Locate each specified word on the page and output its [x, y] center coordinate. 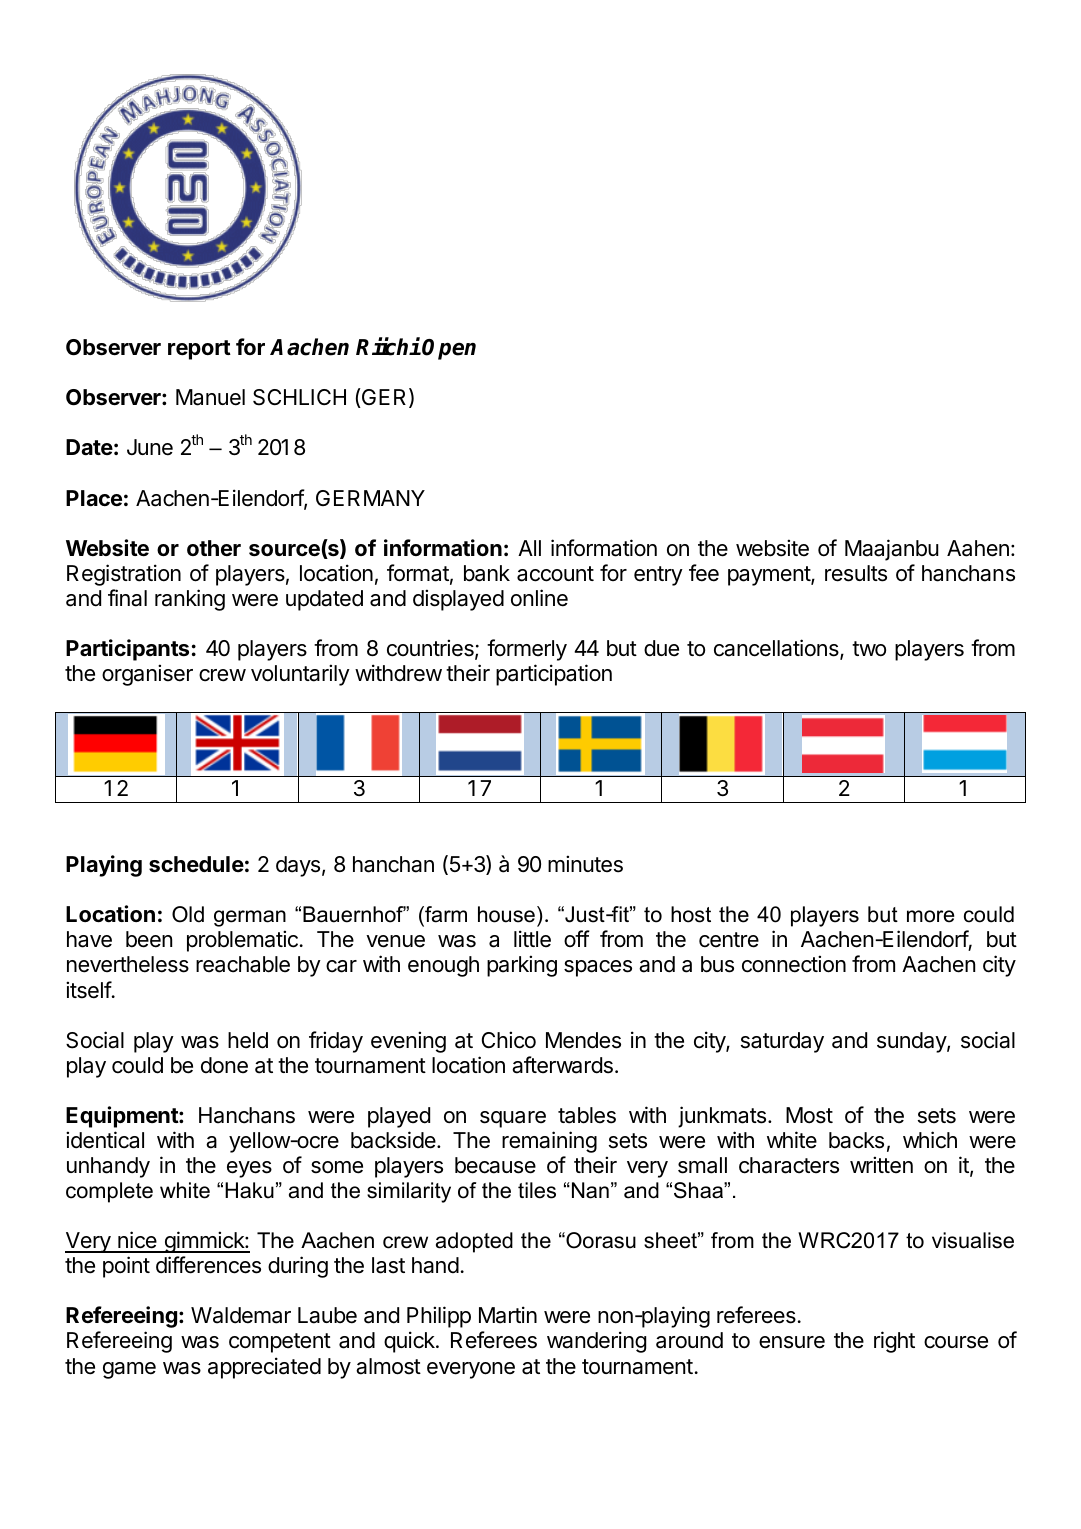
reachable [243, 964]
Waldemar [241, 1315]
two [869, 649]
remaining [549, 1142]
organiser [147, 675]
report [199, 350]
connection [794, 964]
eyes [249, 1169]
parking [522, 966]
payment [770, 576]
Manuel [210, 397]
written [881, 1165]
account [555, 574]
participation [554, 675]
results [856, 573]
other [214, 548]
